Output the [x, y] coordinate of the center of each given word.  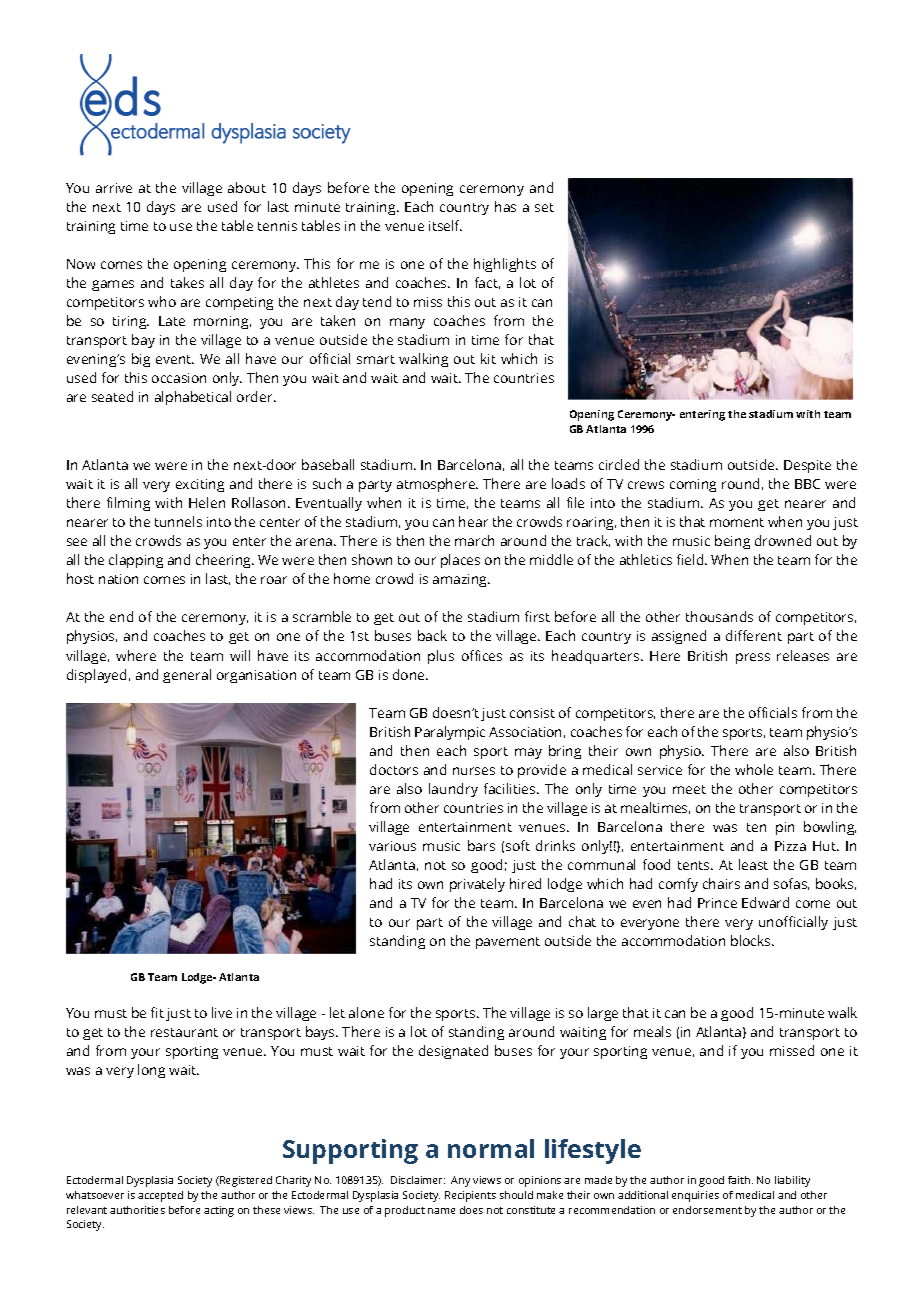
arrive [114, 188]
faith [740, 1180]
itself [445, 225]
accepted [160, 1196]
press [753, 658]
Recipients [470, 1196]
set [544, 207]
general [187, 676]
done [410, 674]
